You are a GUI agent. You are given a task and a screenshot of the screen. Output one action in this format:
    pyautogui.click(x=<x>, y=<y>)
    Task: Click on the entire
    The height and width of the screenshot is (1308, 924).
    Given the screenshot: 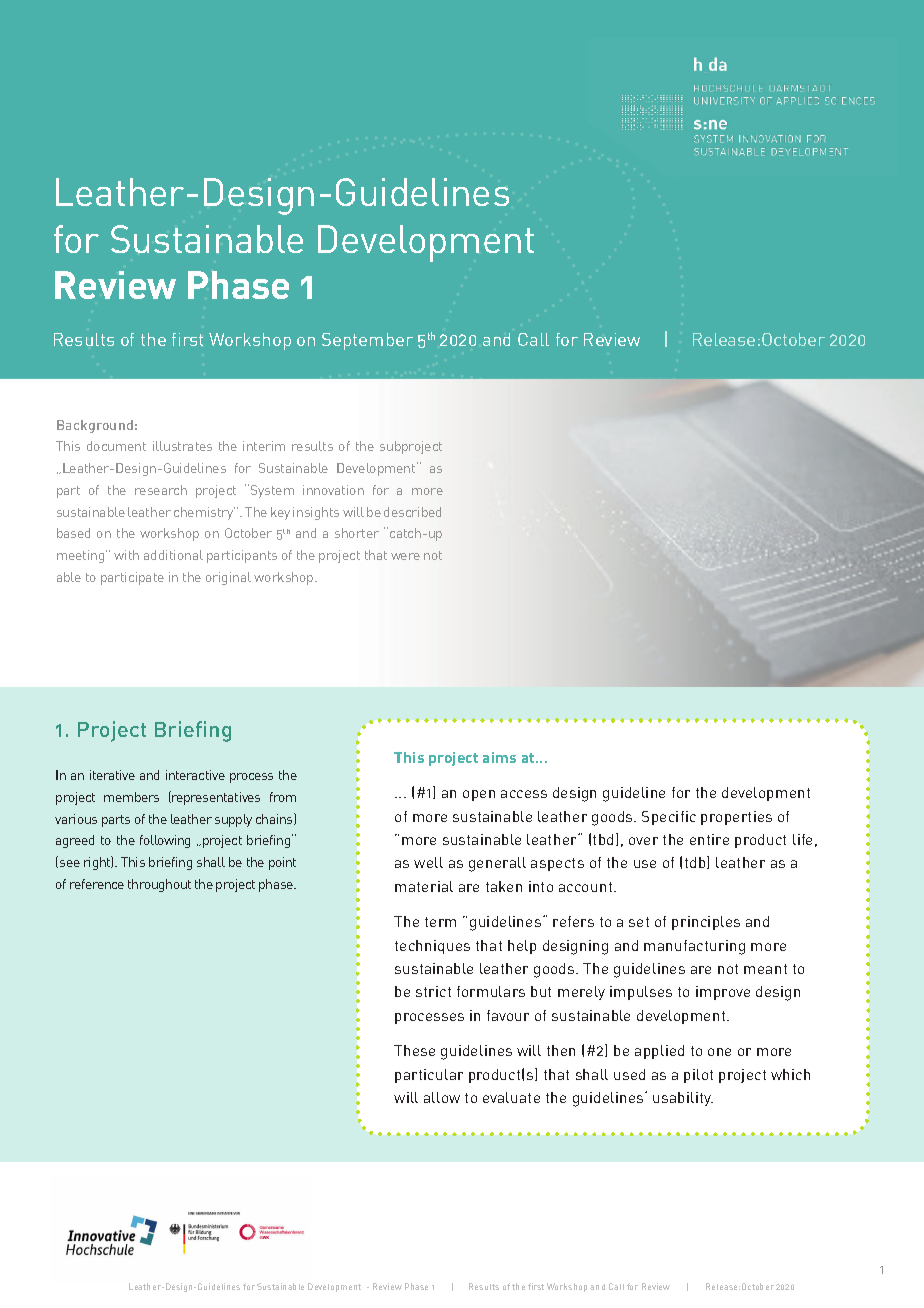 What is the action you would take?
    pyautogui.click(x=709, y=839)
